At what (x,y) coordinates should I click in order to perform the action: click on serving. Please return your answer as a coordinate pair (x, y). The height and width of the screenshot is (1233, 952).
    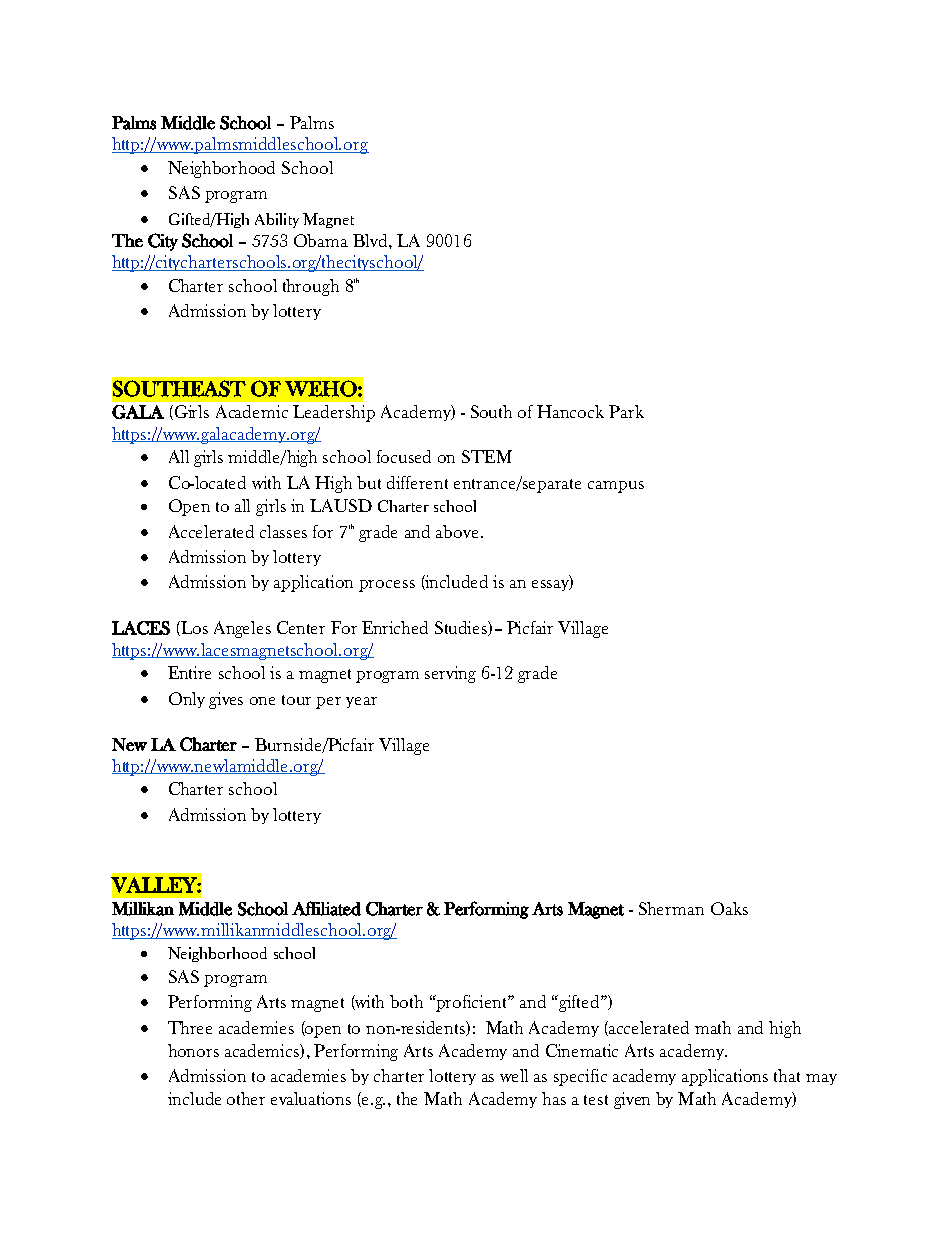
    Looking at the image, I should click on (450, 674).
